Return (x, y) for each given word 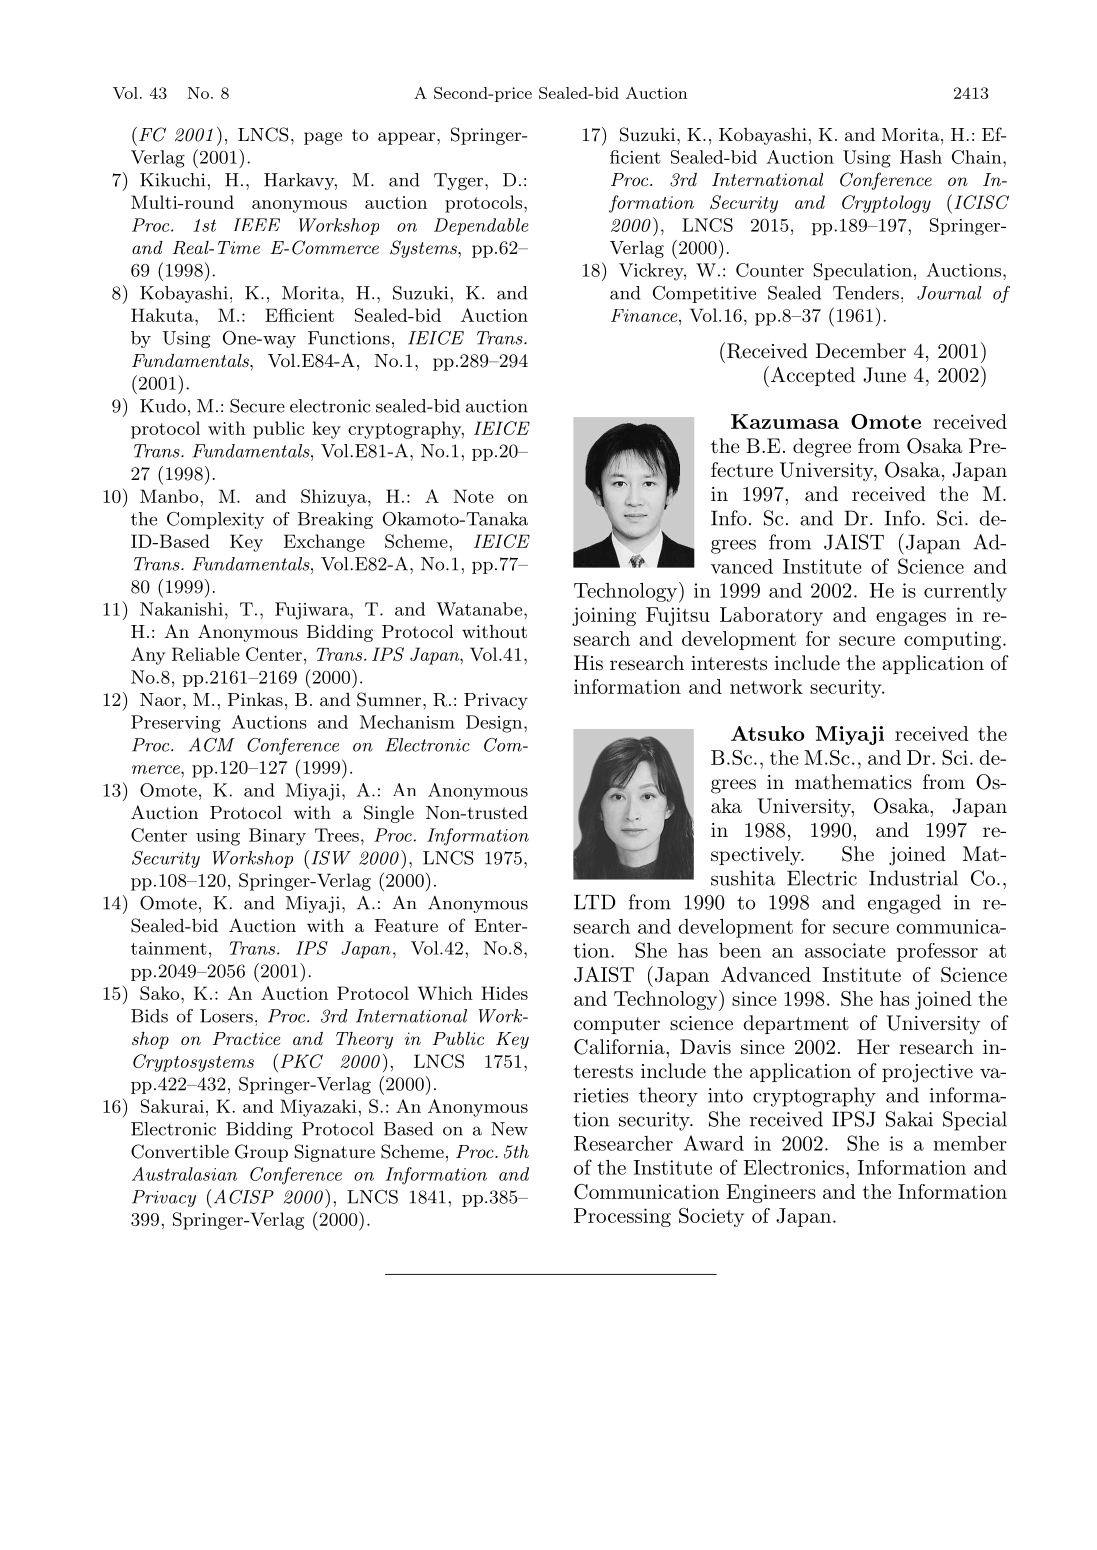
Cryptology (886, 204)
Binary (277, 837)
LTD (595, 902)
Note (474, 496)
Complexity (215, 520)
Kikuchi (174, 180)
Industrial (913, 878)
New (509, 1129)
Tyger (460, 181)
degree (822, 448)
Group (261, 1153)
